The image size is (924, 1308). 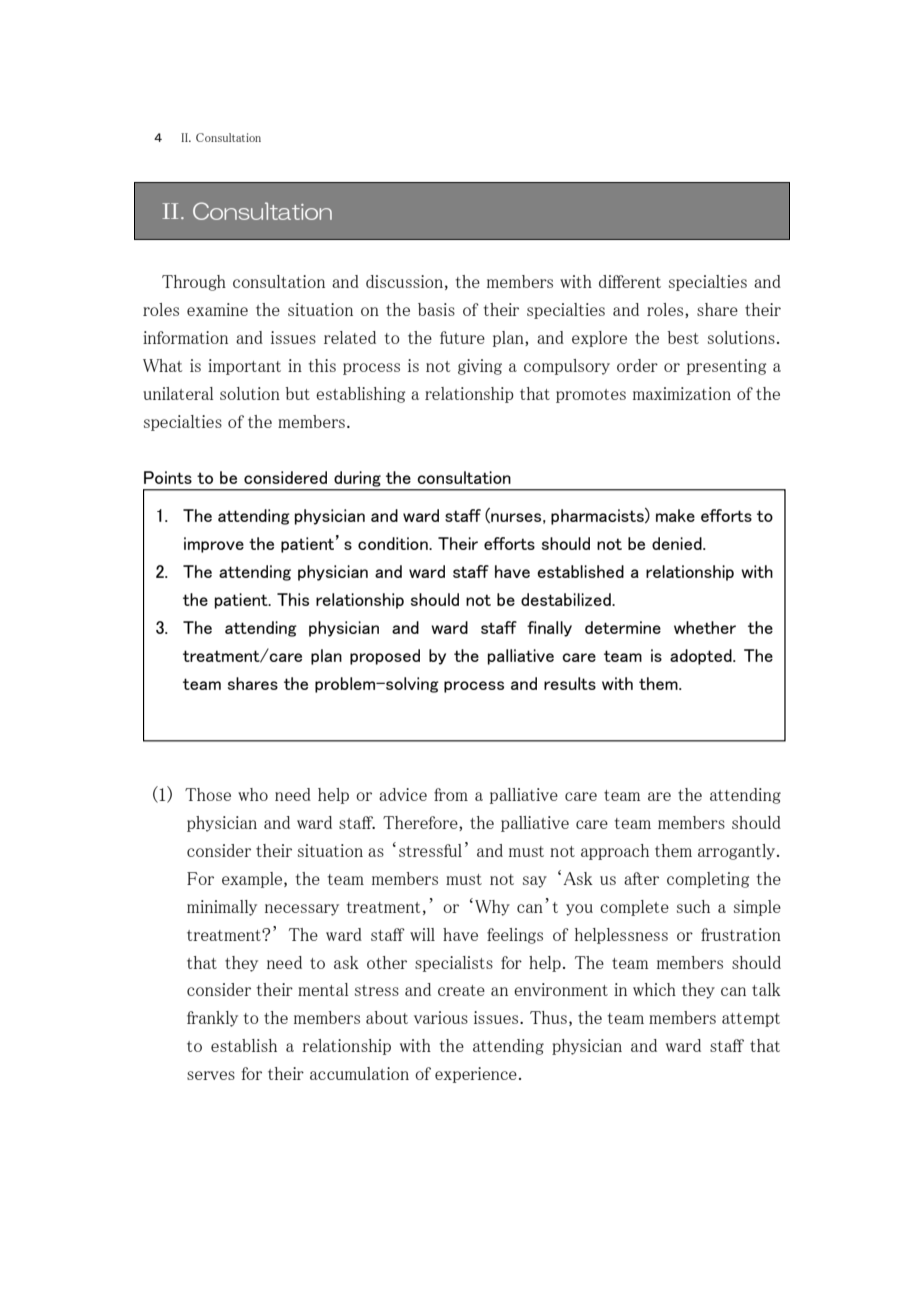 What do you see at coordinates (357, 479) in the screenshot?
I see `during` at bounding box center [357, 479].
